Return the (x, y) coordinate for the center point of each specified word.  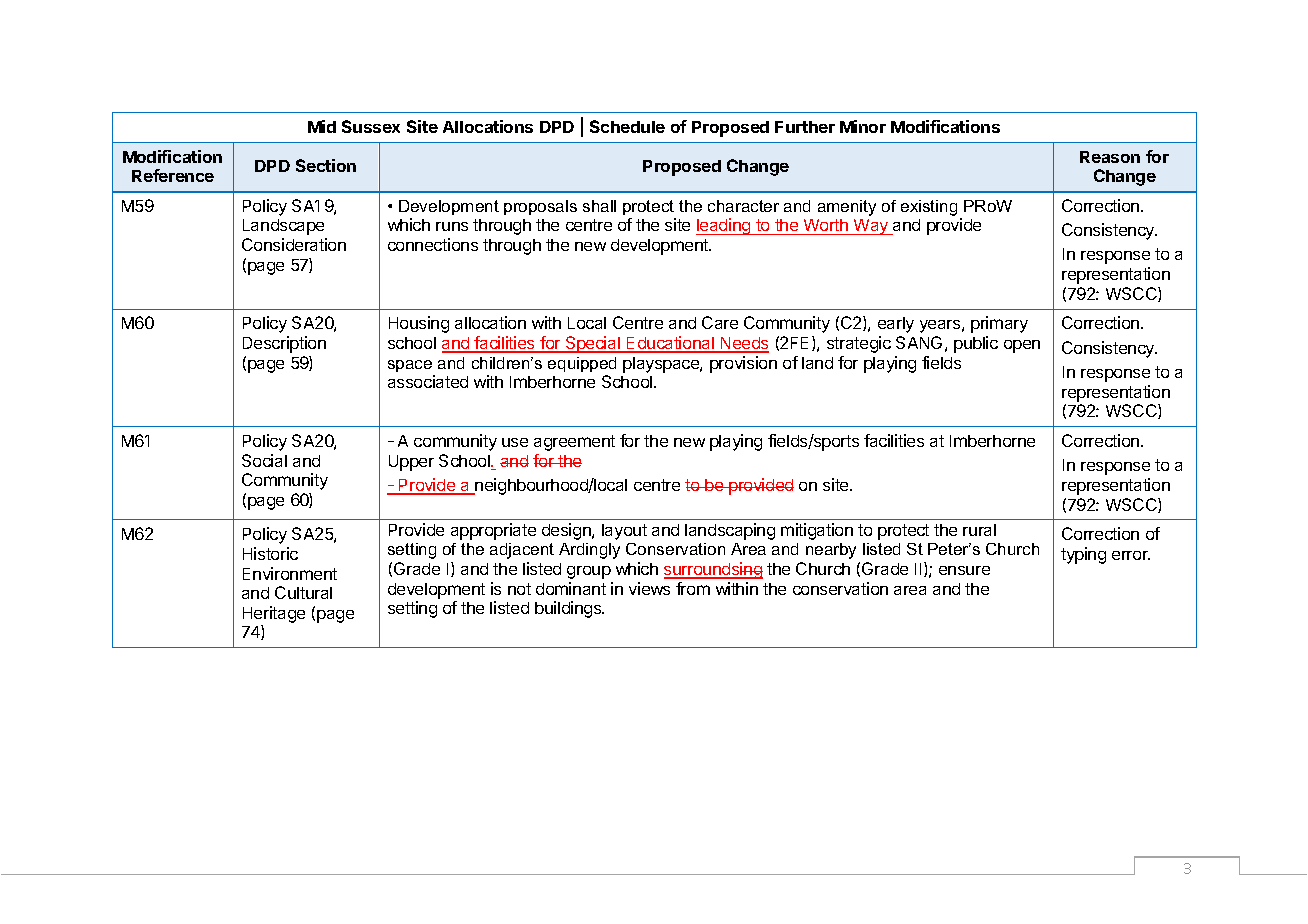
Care (720, 322)
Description (284, 344)
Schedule (627, 126)
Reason (1110, 157)
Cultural (303, 592)
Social (264, 460)
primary (999, 324)
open (1022, 346)
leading (724, 226)
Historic (270, 553)
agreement (574, 443)
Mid (322, 126)
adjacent (522, 551)
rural (979, 530)
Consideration (294, 244)
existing (929, 208)
